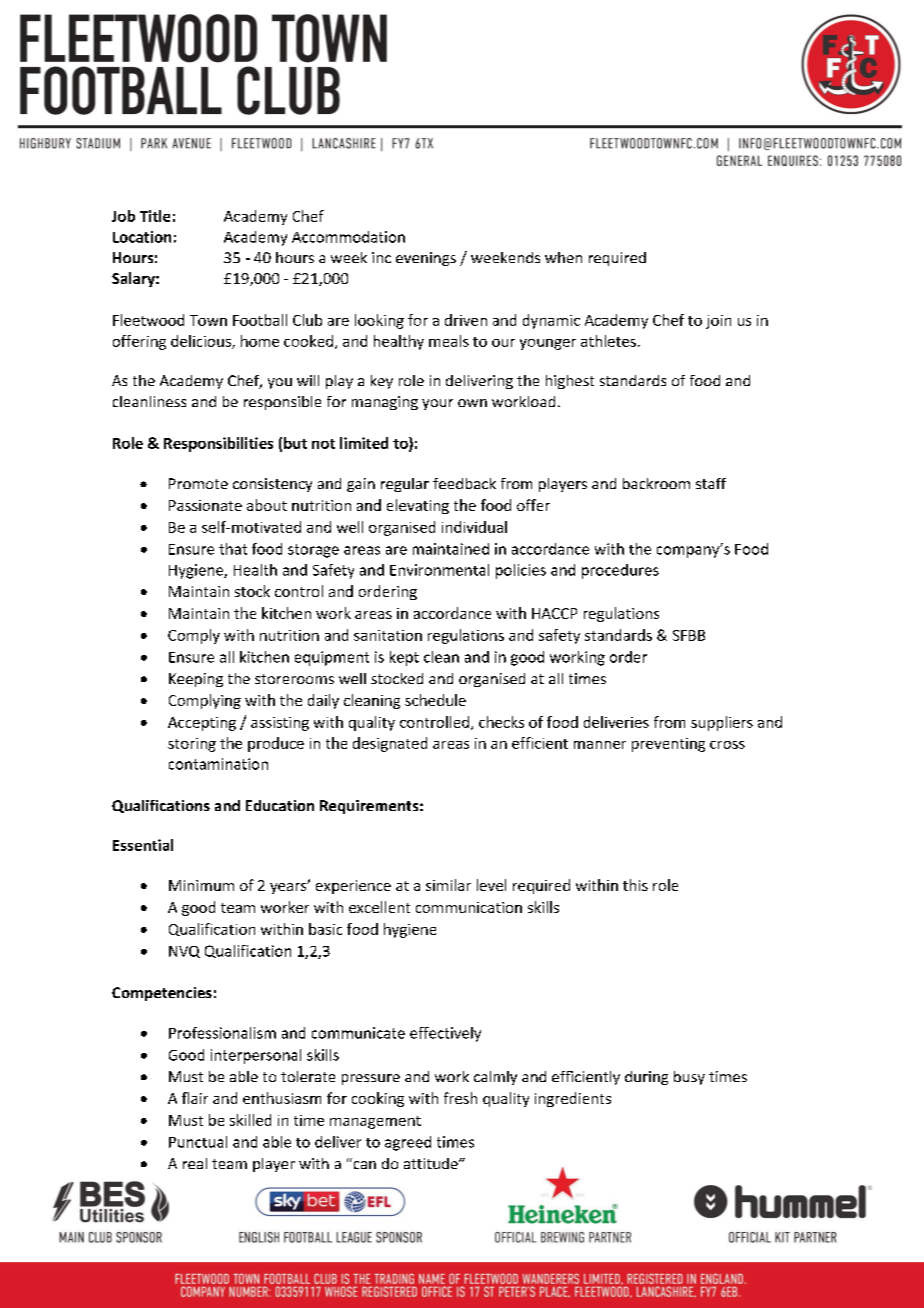 This image has width=924, height=1308. What do you see at coordinates (198, 1142) in the image?
I see `Punctual` at bounding box center [198, 1142].
